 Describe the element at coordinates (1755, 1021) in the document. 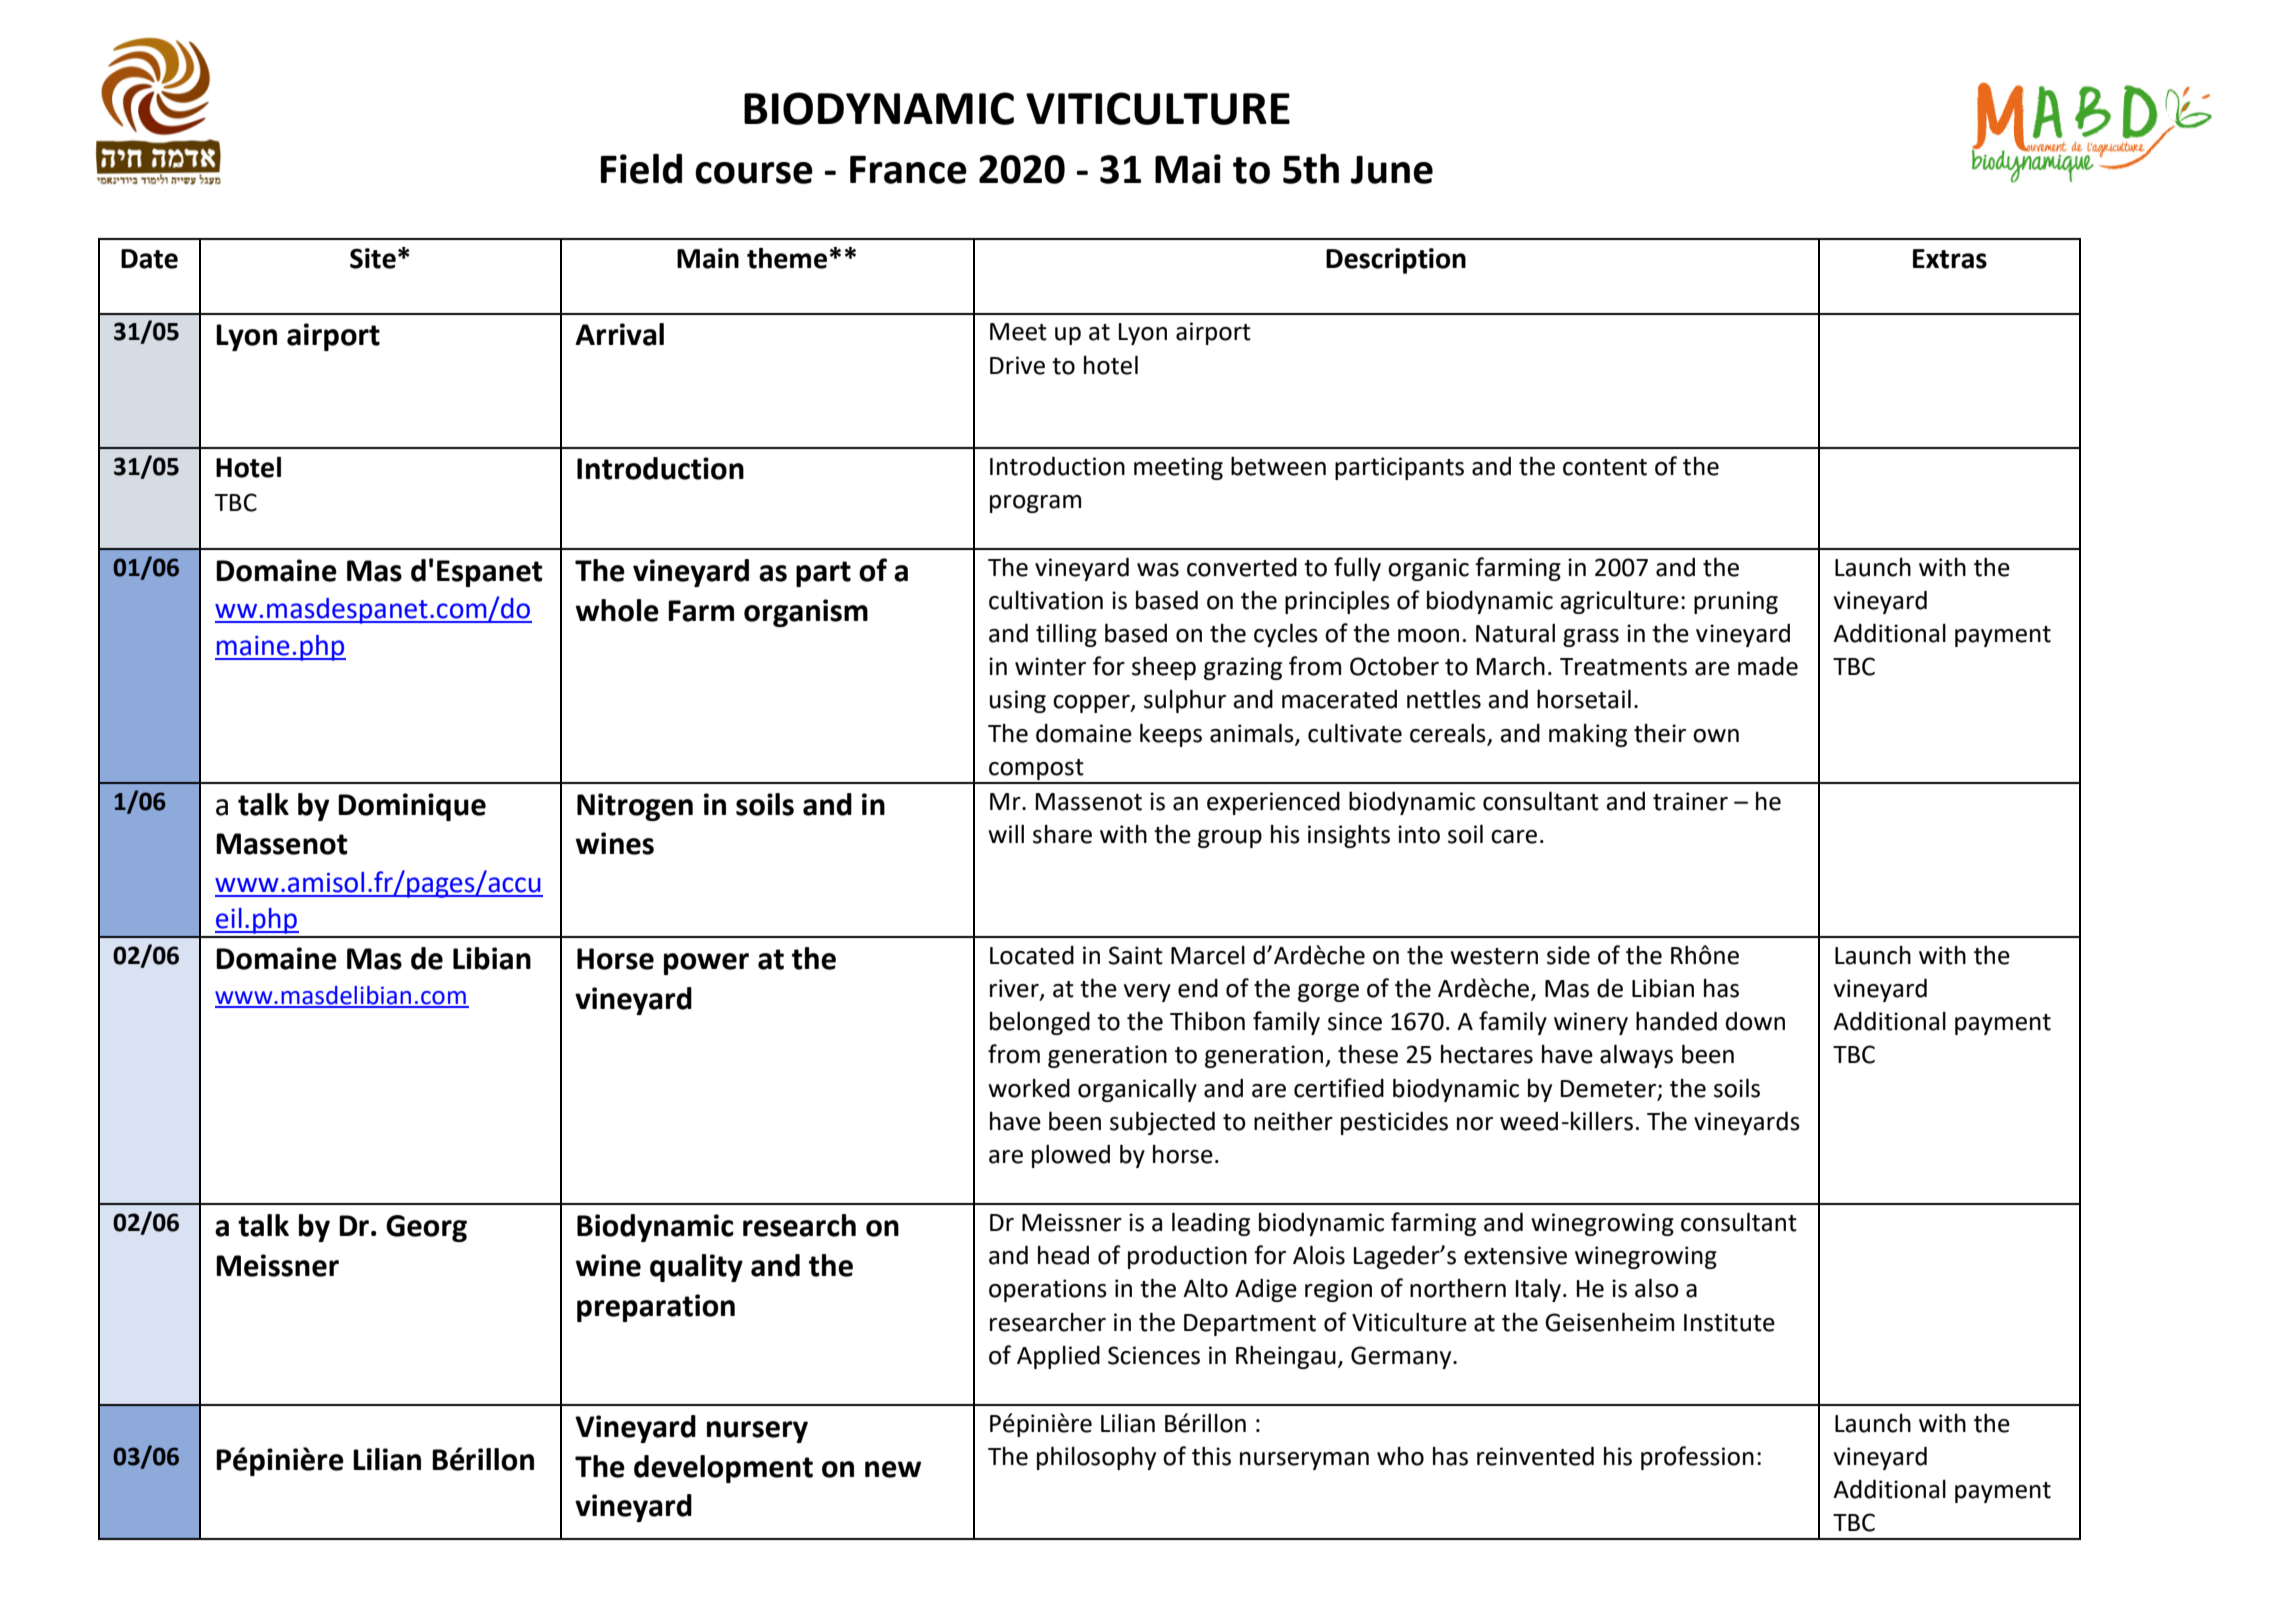

I see `down` at that location.
